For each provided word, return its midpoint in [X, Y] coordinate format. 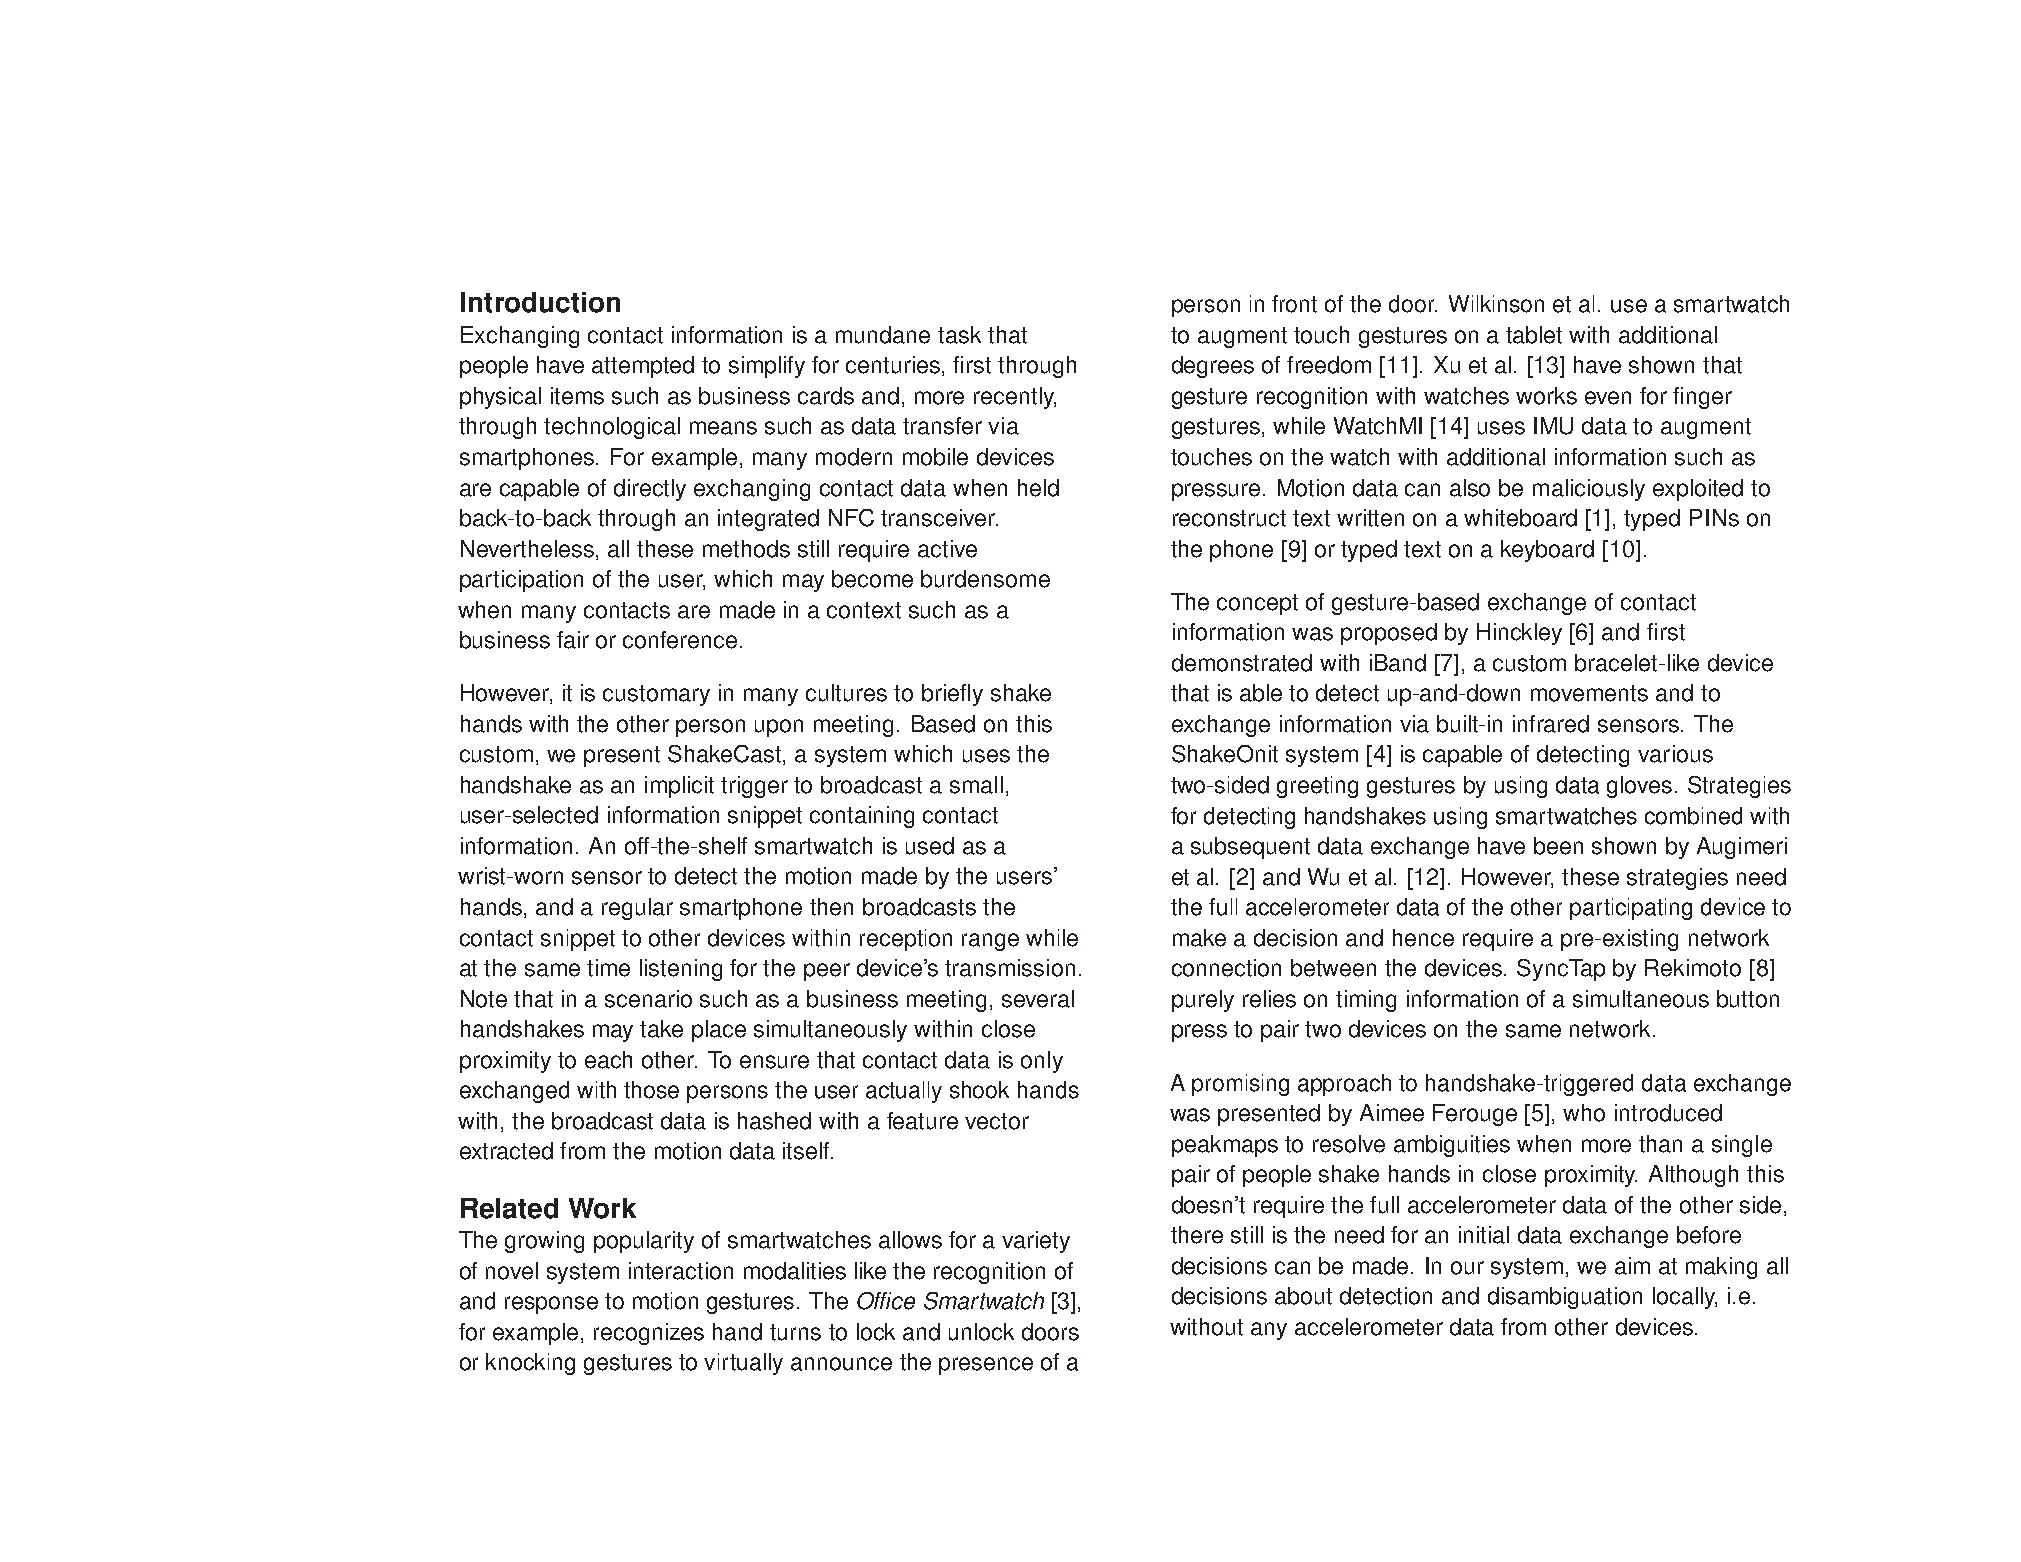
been [1558, 846]
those [651, 1090]
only [1042, 1062]
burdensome [985, 579]
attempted [643, 367]
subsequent [1250, 848]
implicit [679, 787]
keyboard [1547, 551]
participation [521, 581]
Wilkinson [1496, 304]
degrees [1213, 367]
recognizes [649, 1334]
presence [986, 1366]
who [1584, 1113]
